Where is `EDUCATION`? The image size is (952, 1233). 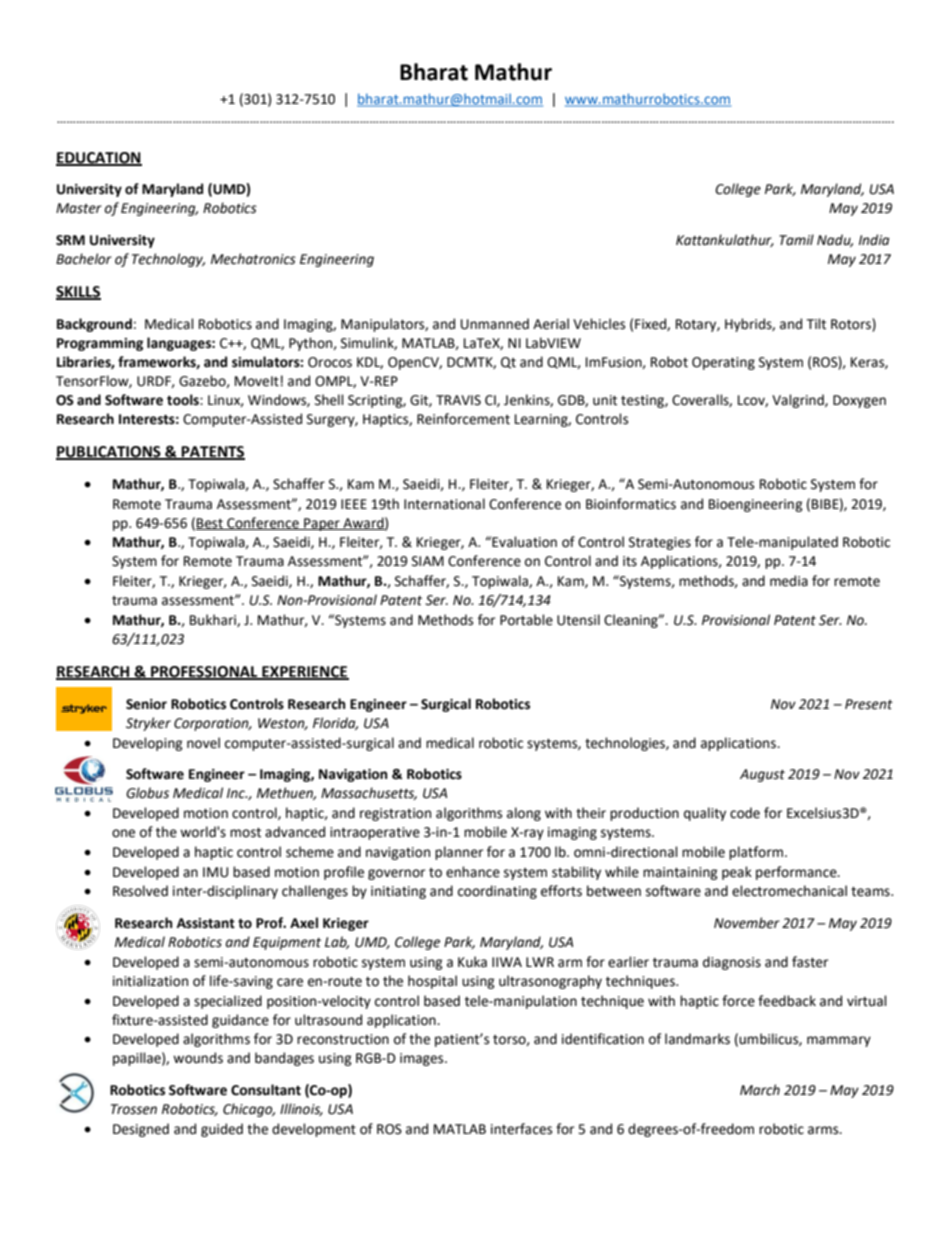
EDUCATION is located at coordinates (99, 158).
